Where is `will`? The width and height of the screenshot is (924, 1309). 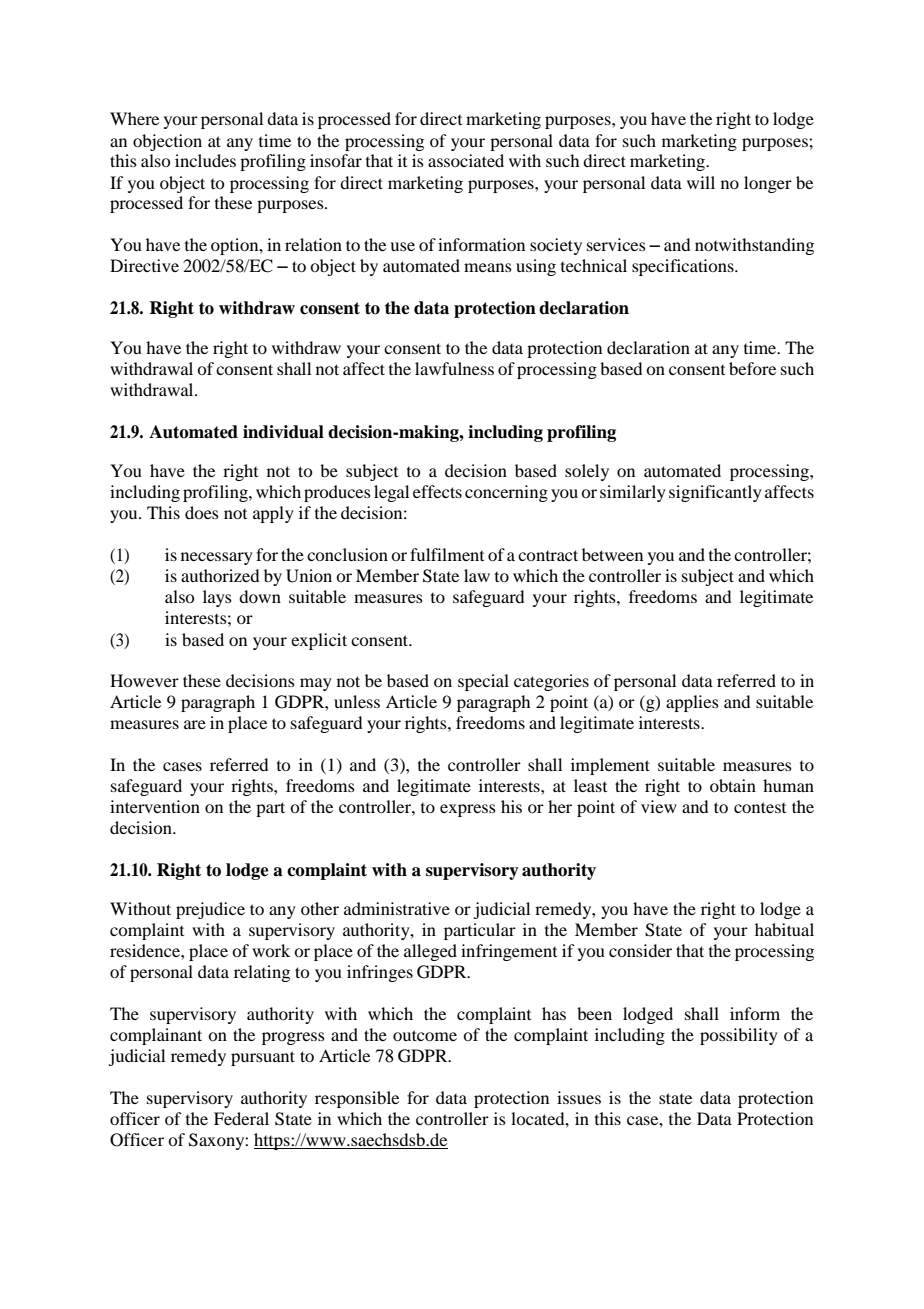 will is located at coordinates (701, 182).
